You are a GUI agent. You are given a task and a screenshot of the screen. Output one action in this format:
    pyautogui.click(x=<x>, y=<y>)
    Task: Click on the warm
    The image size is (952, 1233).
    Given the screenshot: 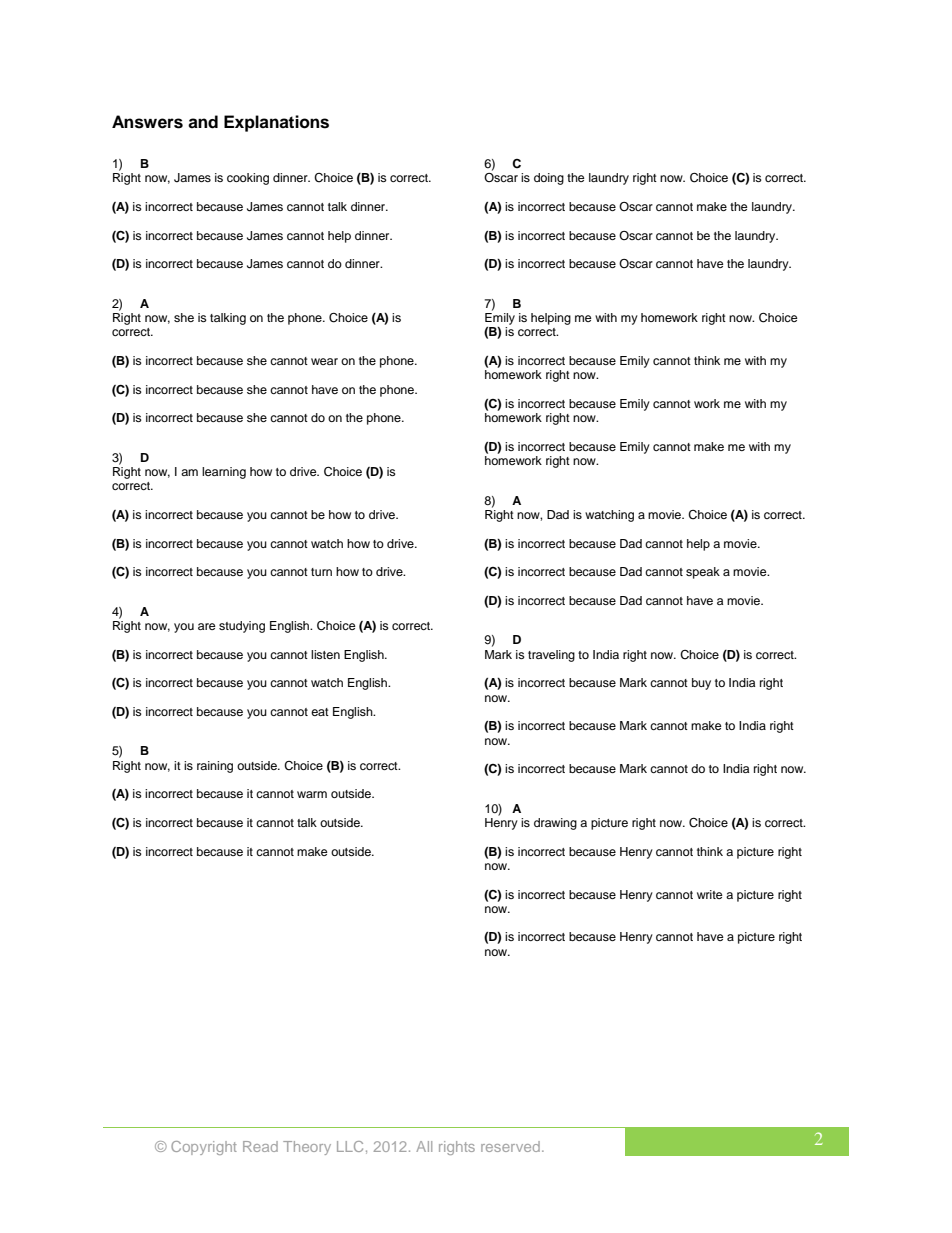 What is the action you would take?
    pyautogui.click(x=312, y=794)
